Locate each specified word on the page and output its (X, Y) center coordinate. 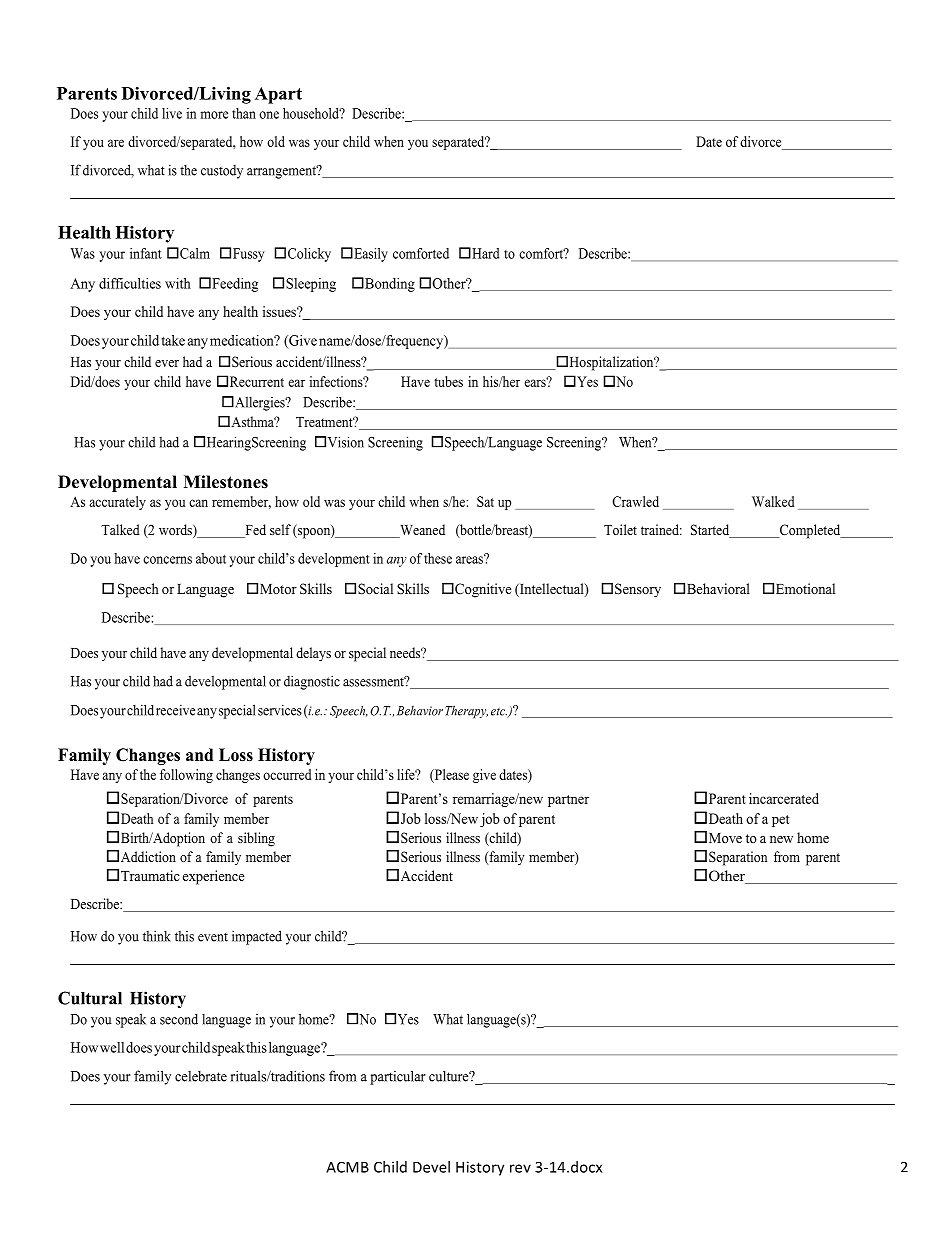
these (438, 558)
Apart (278, 95)
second (179, 1019)
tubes (448, 381)
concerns (167, 560)
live (172, 113)
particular (398, 1077)
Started (711, 531)
